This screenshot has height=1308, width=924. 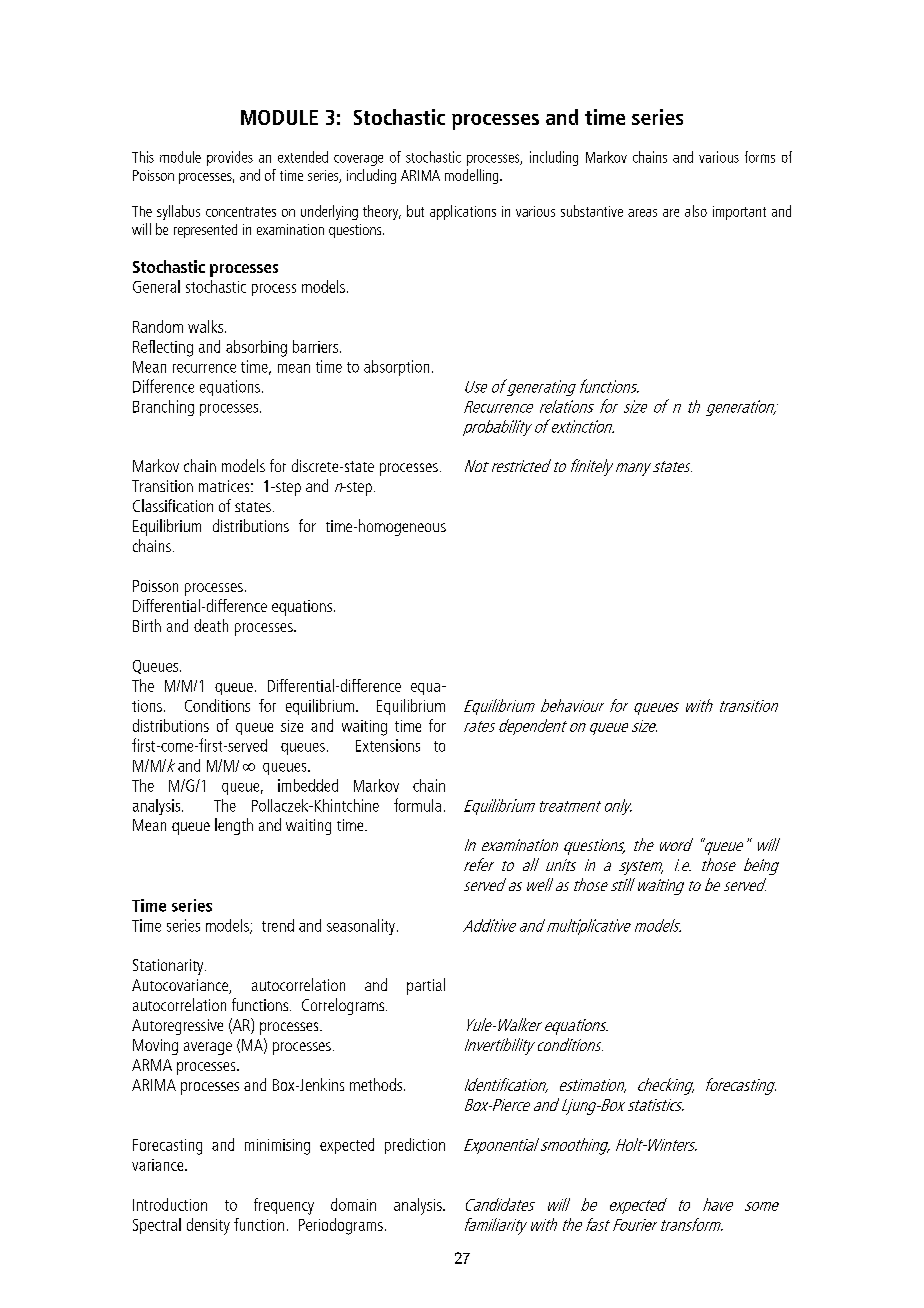 I want to click on modelling, so click(x=473, y=176).
